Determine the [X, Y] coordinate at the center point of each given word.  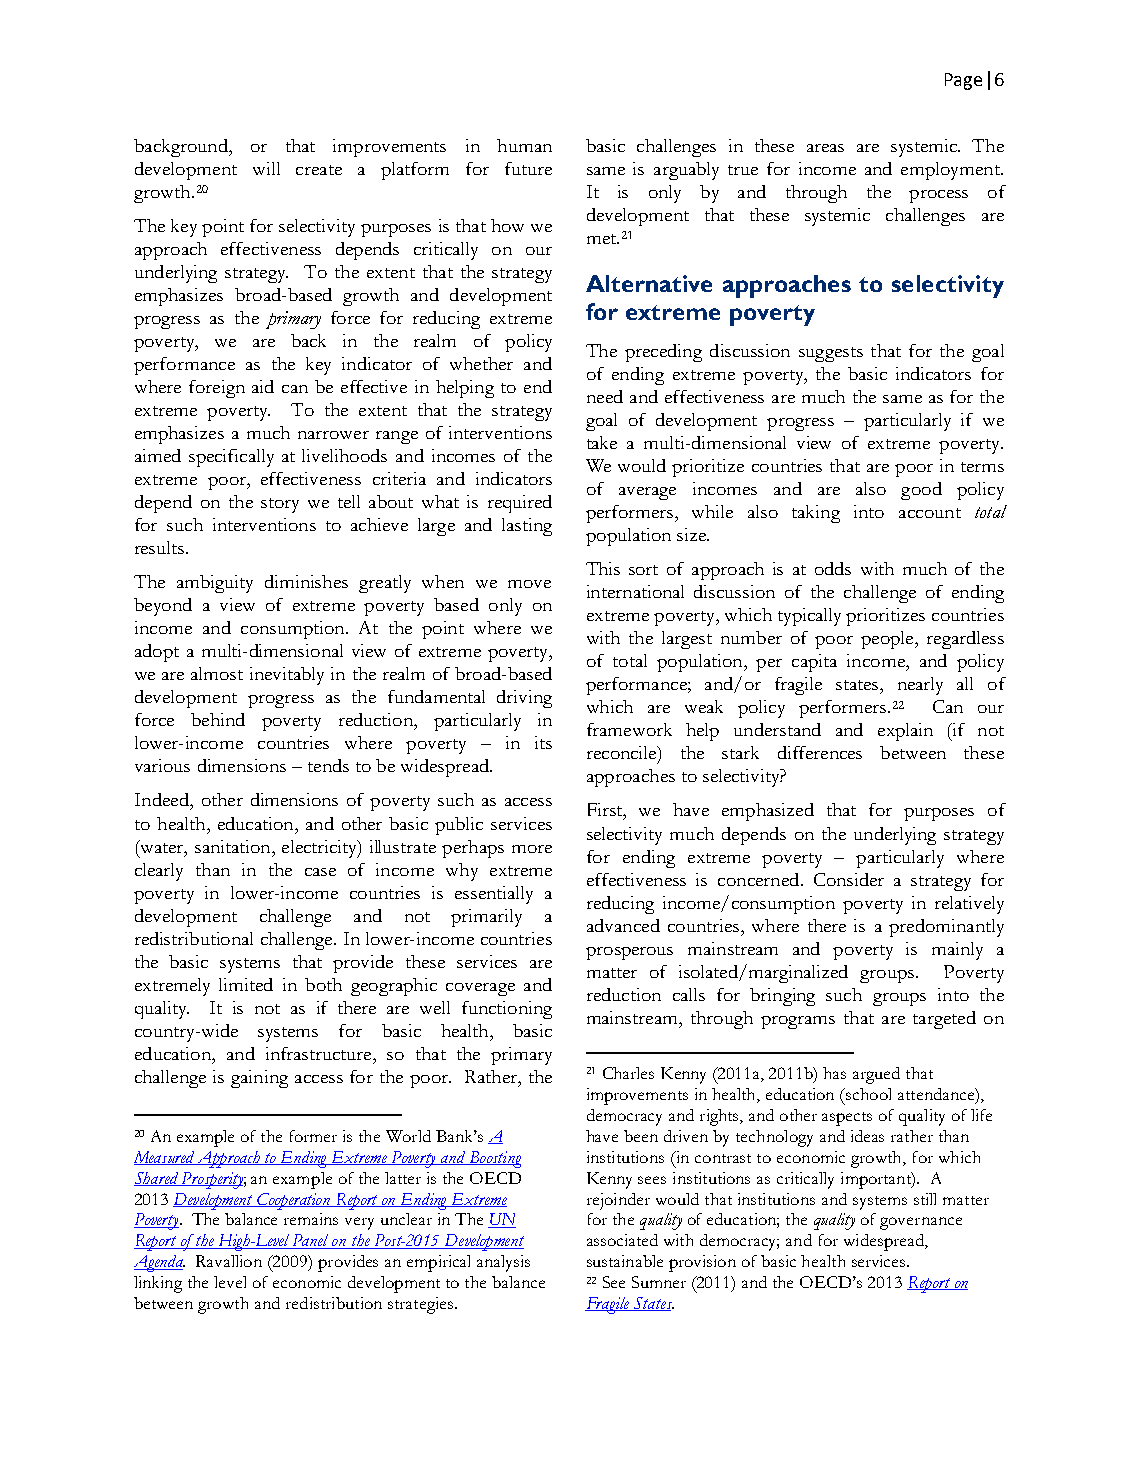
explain [905, 732]
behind [218, 719]
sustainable [625, 1261]
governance [921, 1223]
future [528, 168]
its [543, 742]
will [266, 168]
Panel [311, 1241]
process [938, 196]
